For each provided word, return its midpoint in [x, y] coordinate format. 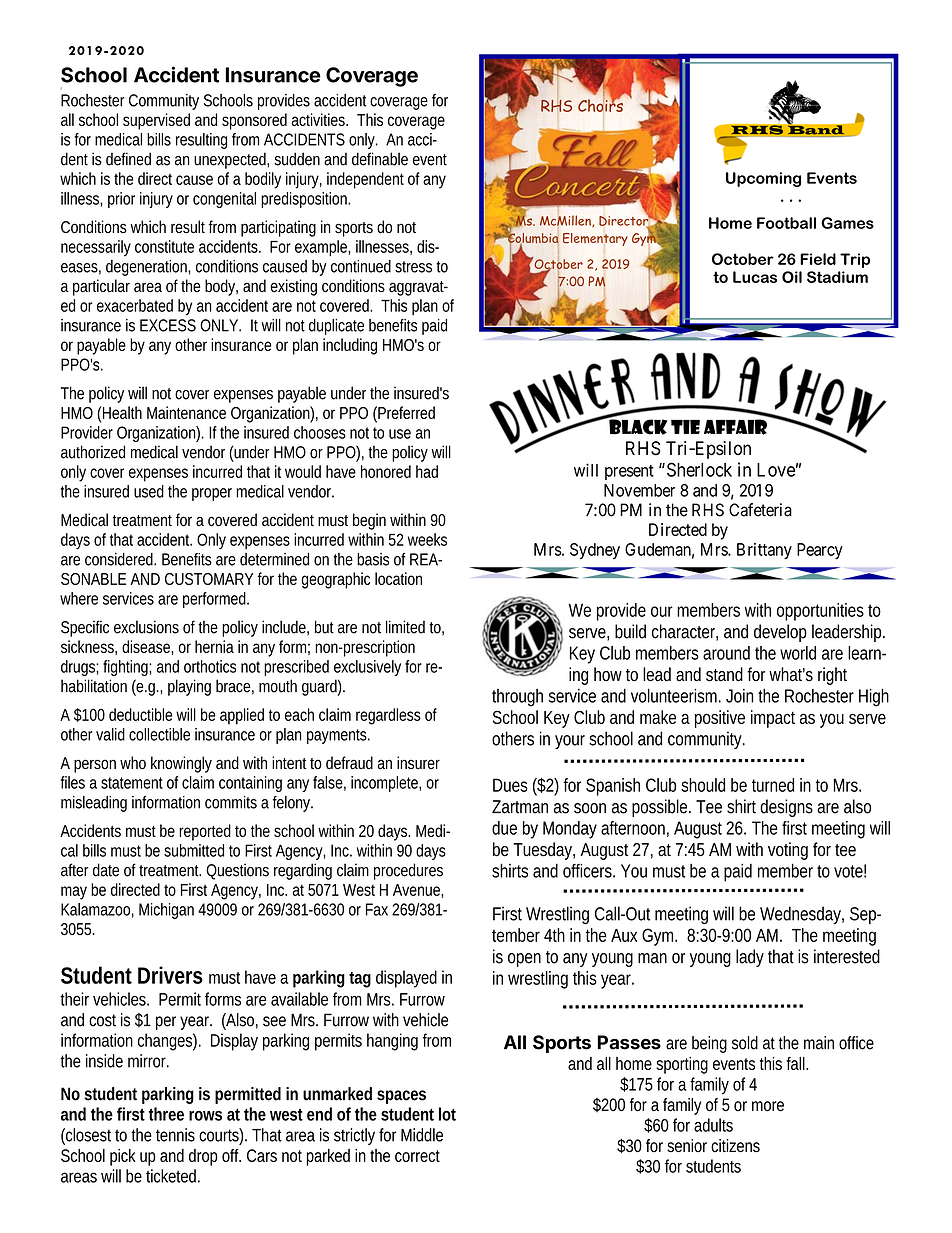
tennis [175, 1135]
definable [380, 159]
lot [447, 1114]
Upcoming [763, 179]
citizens [735, 1146]
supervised [156, 121]
